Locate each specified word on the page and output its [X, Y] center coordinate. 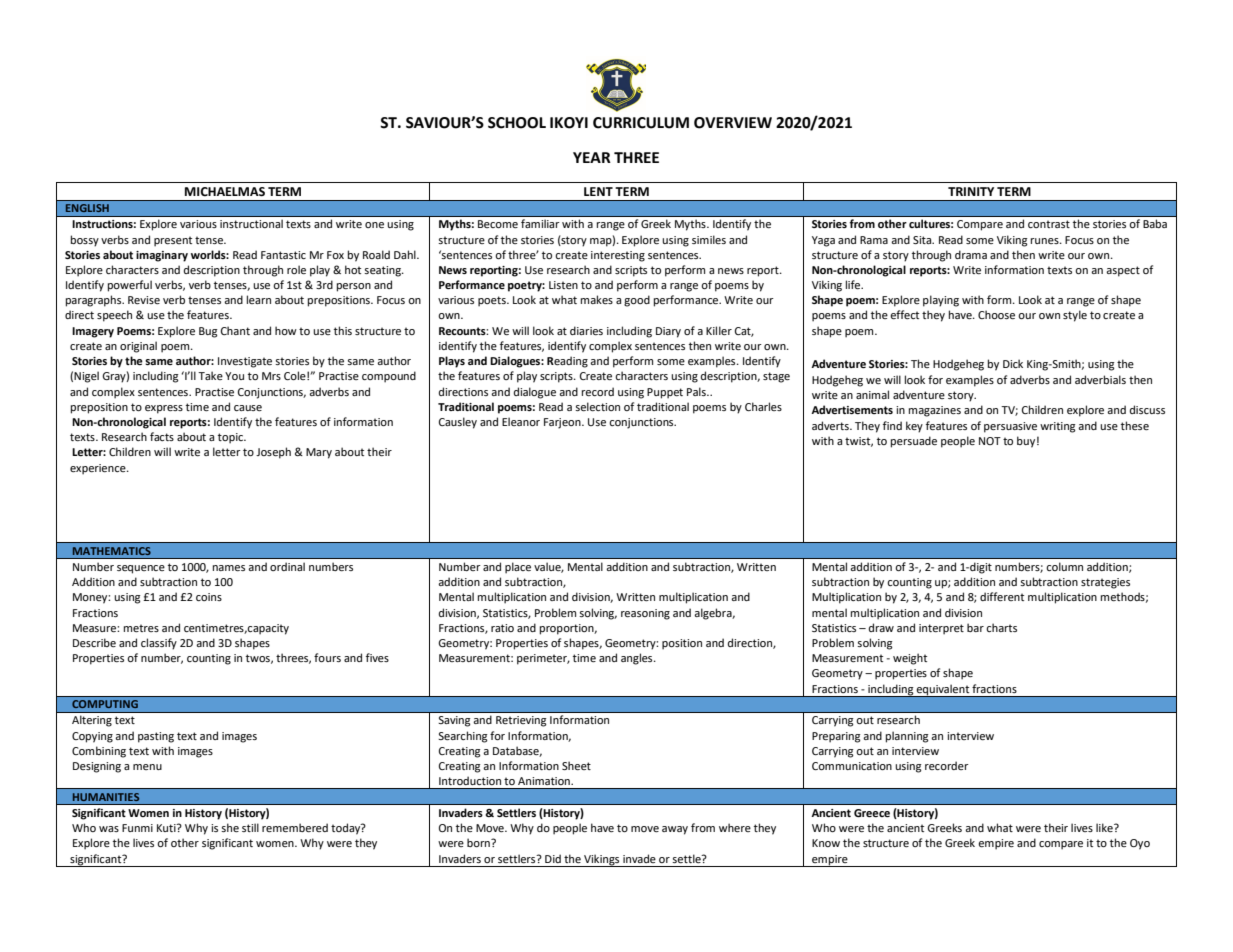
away [675, 830]
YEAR [592, 157]
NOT [990, 441]
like [1105, 827]
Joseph [273, 453]
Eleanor [521, 421]
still [250, 827]
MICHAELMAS [225, 192]
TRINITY [971, 191]
